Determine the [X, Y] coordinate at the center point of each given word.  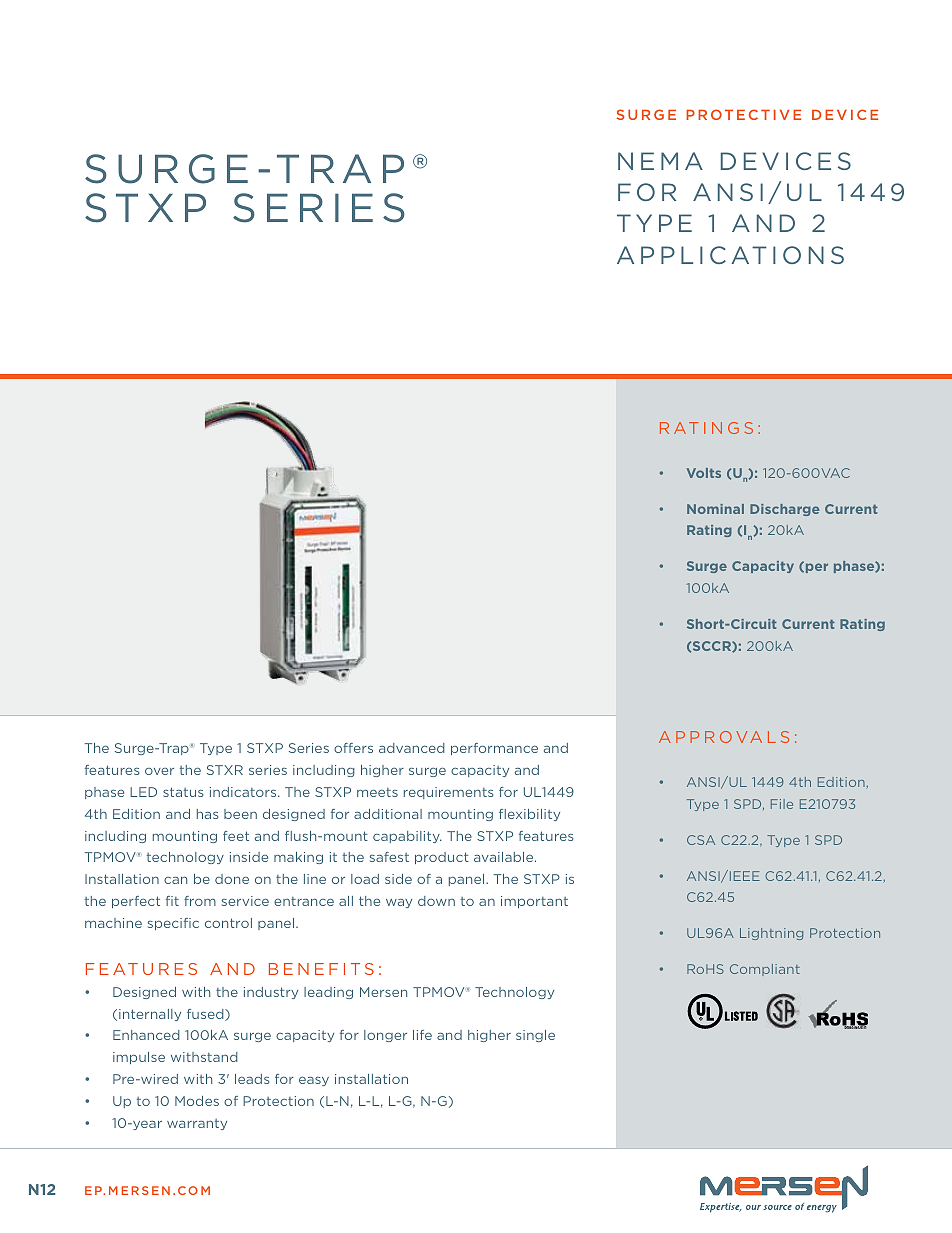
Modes [197, 1101]
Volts [704, 473]
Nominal [715, 509]
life [422, 1035]
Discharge [784, 510]
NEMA [660, 161]
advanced [412, 748]
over [159, 771]
